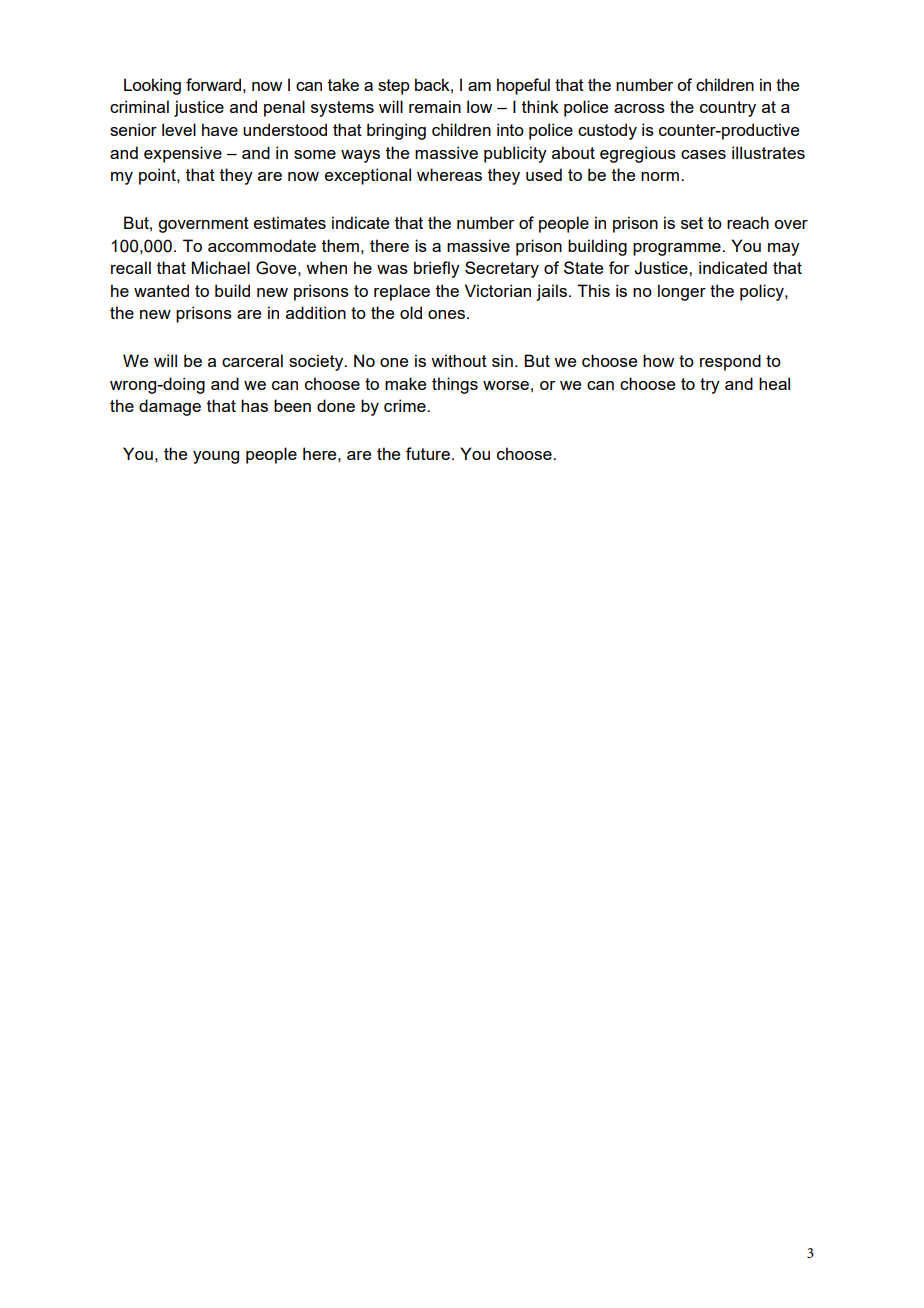 The height and width of the image is (1308, 924). I want to click on future, so click(428, 453).
